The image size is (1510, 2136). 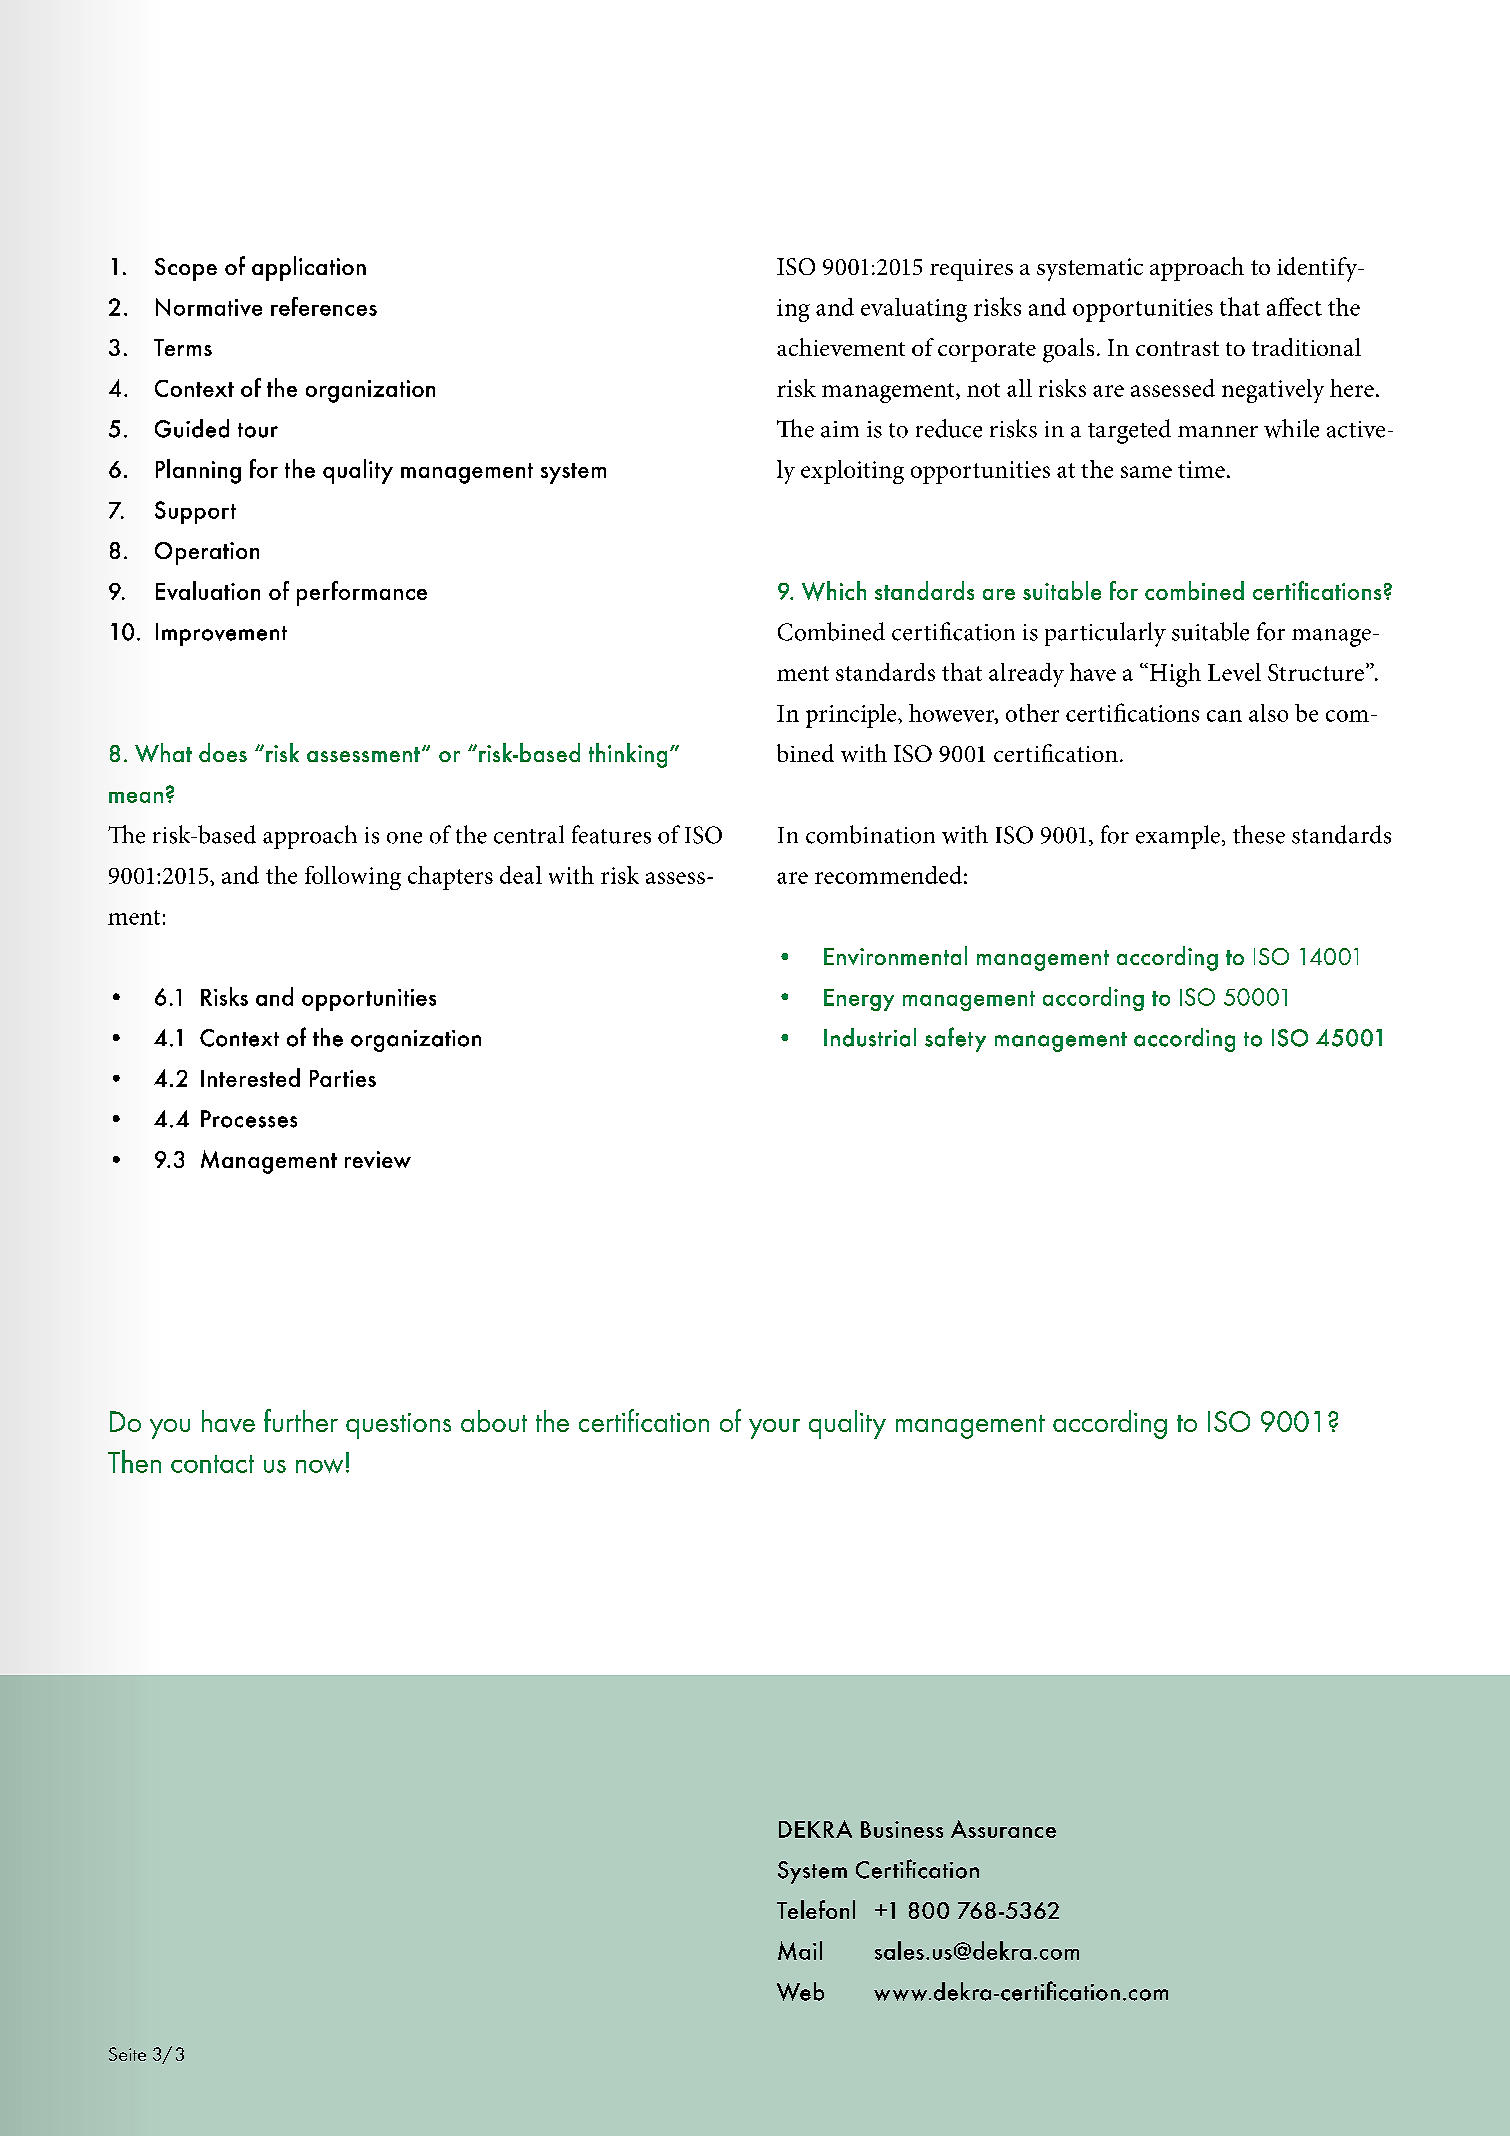 What do you see at coordinates (1224, 716) in the screenshot?
I see `can` at bounding box center [1224, 716].
